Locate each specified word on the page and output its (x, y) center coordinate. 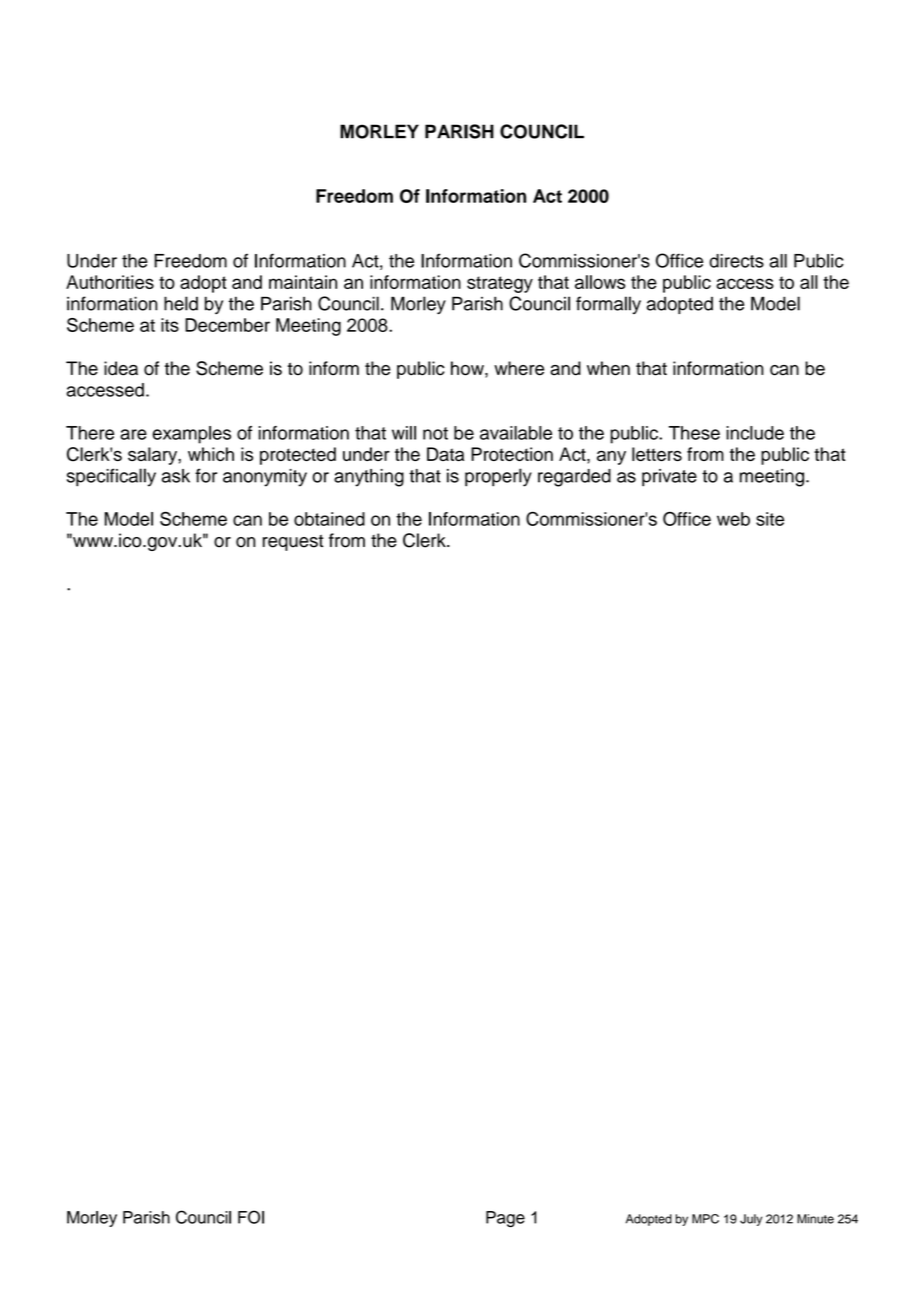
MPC (705, 1219)
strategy (500, 284)
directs (736, 261)
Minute (815, 1219)
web (733, 519)
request (293, 543)
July (751, 1220)
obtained (329, 519)
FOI (251, 1217)
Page (505, 1219)
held (181, 303)
